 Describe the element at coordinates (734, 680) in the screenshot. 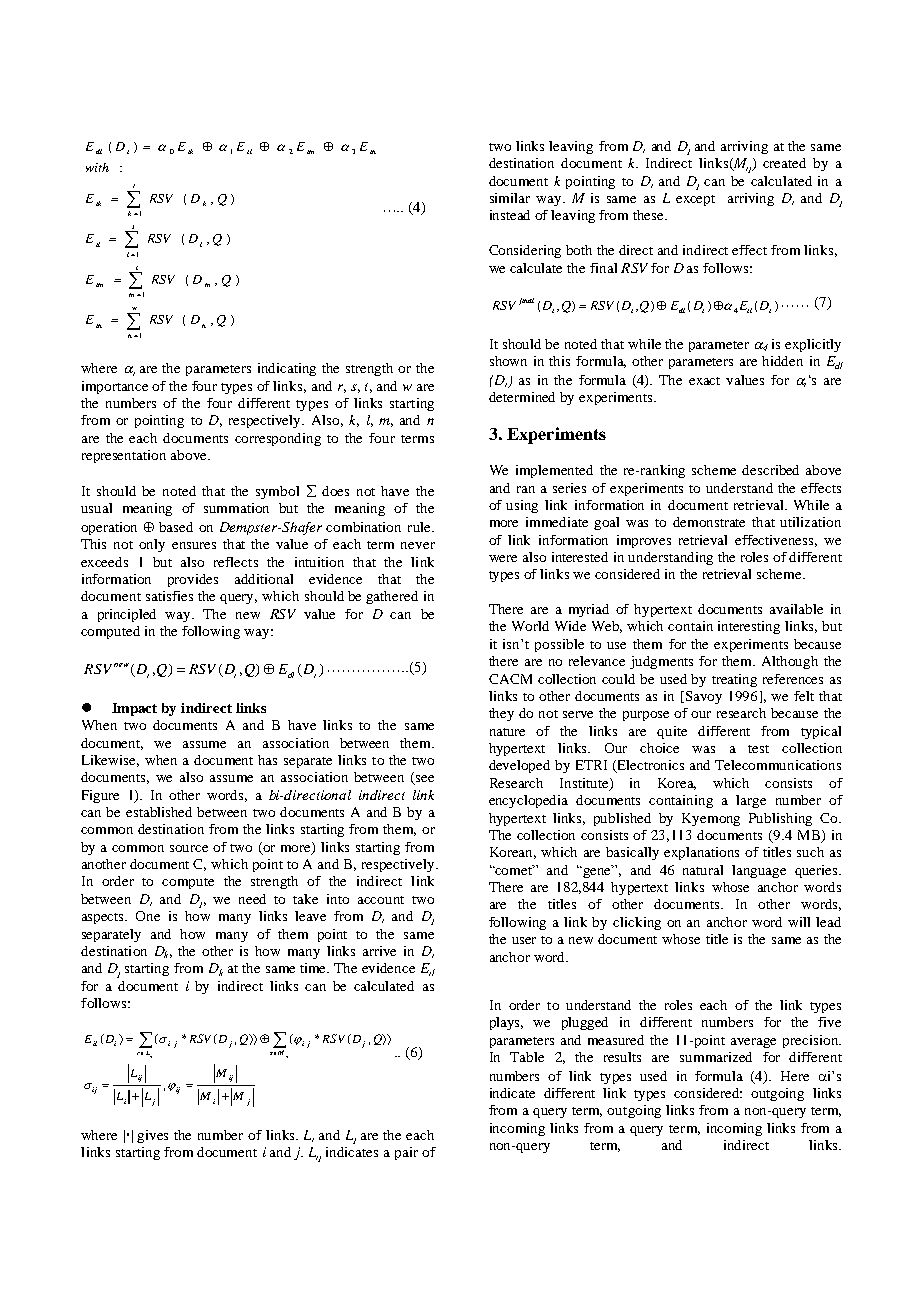

I see `treating` at that location.
